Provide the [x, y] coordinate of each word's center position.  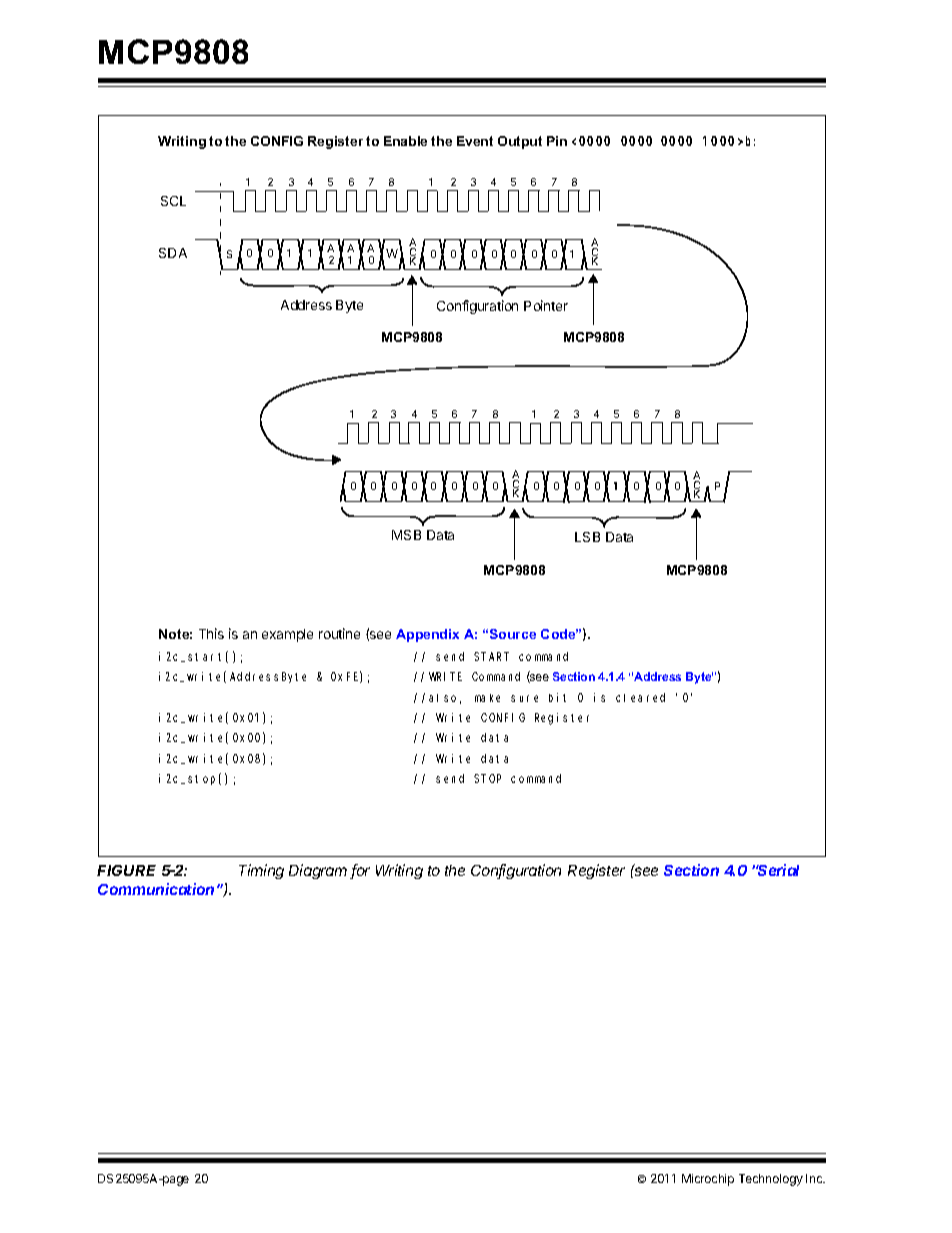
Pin [557, 141]
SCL [173, 201]
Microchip [708, 1180]
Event [475, 141]
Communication [158, 889]
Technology [771, 1180]
